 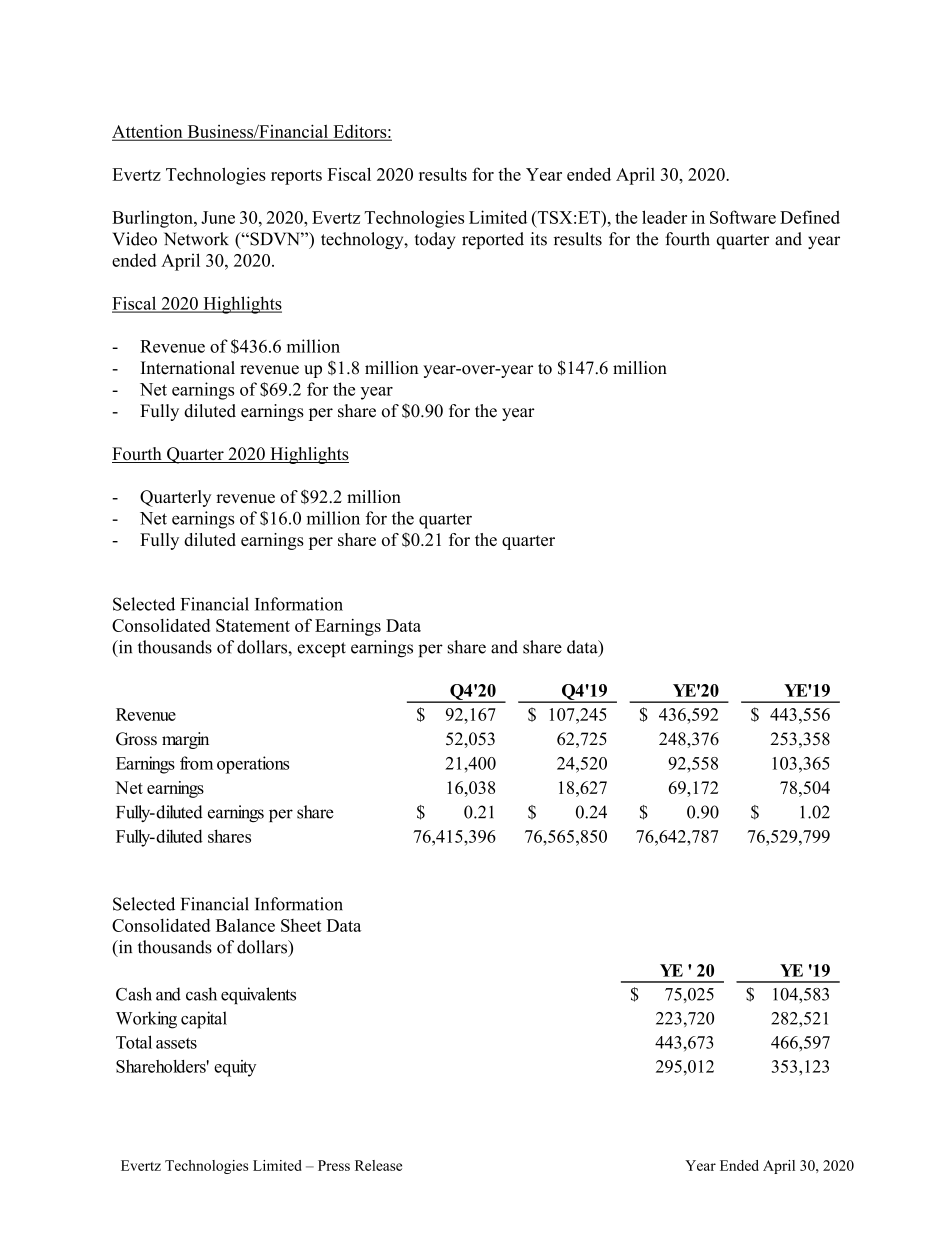 I want to click on June, so click(x=218, y=217).
